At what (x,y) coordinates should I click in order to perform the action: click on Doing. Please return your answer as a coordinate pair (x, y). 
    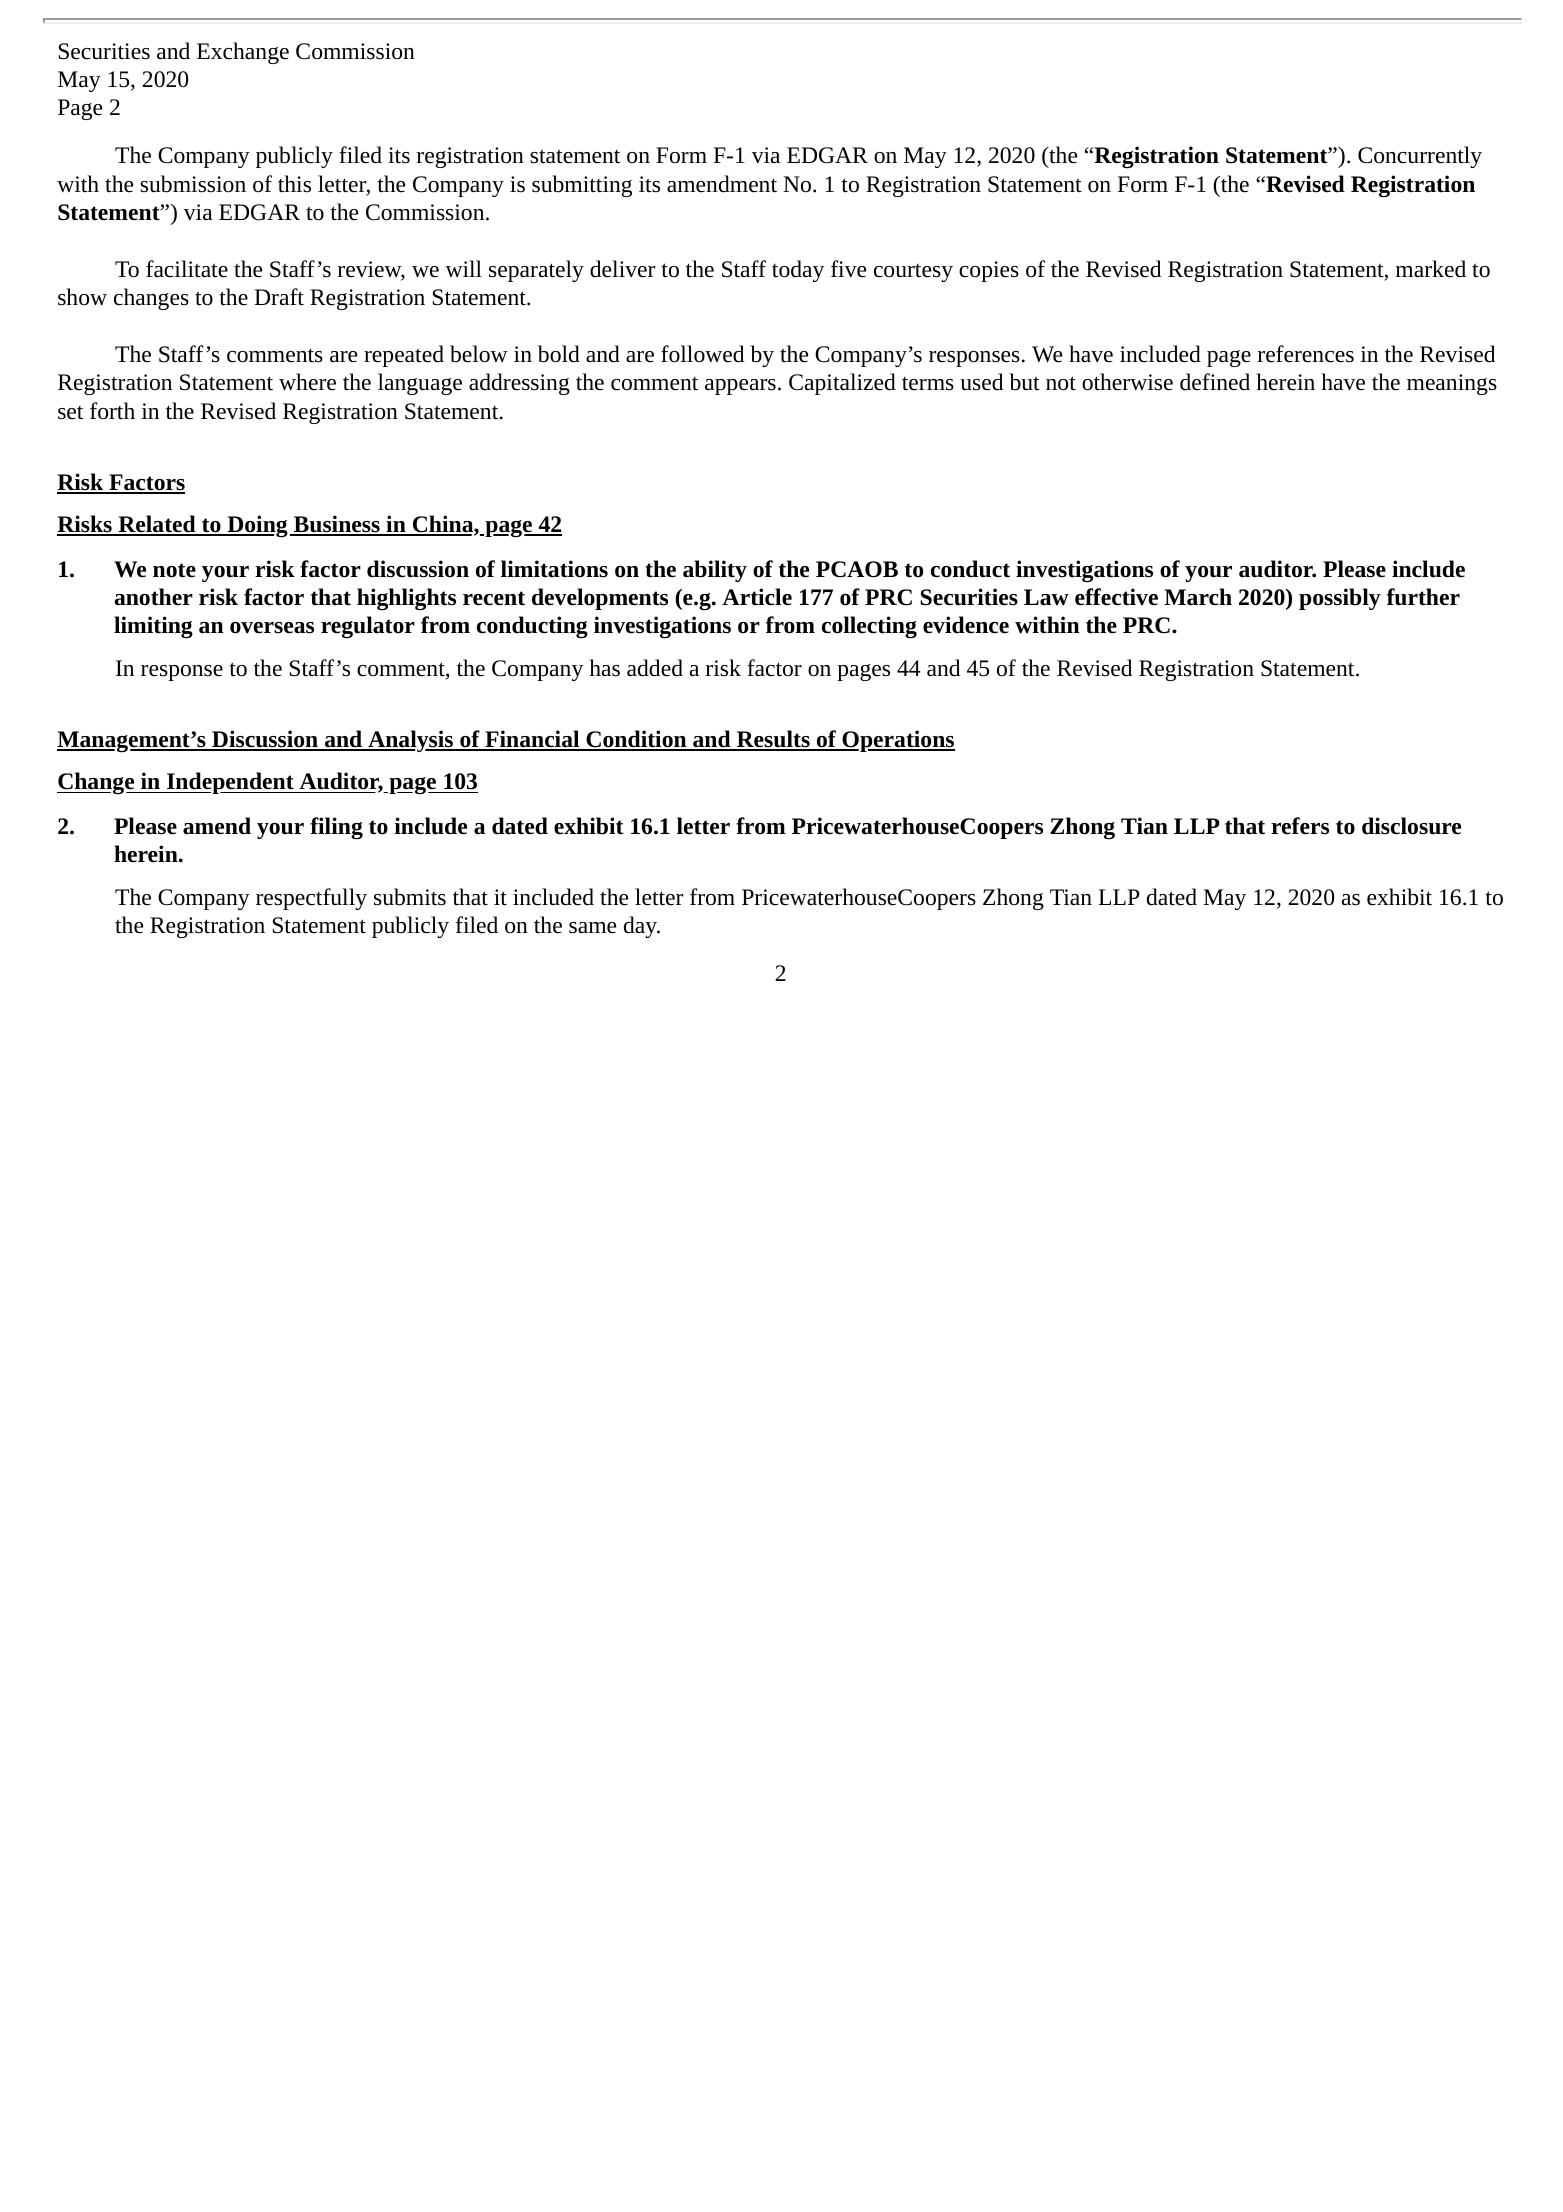
    Looking at the image, I should click on (256, 526).
